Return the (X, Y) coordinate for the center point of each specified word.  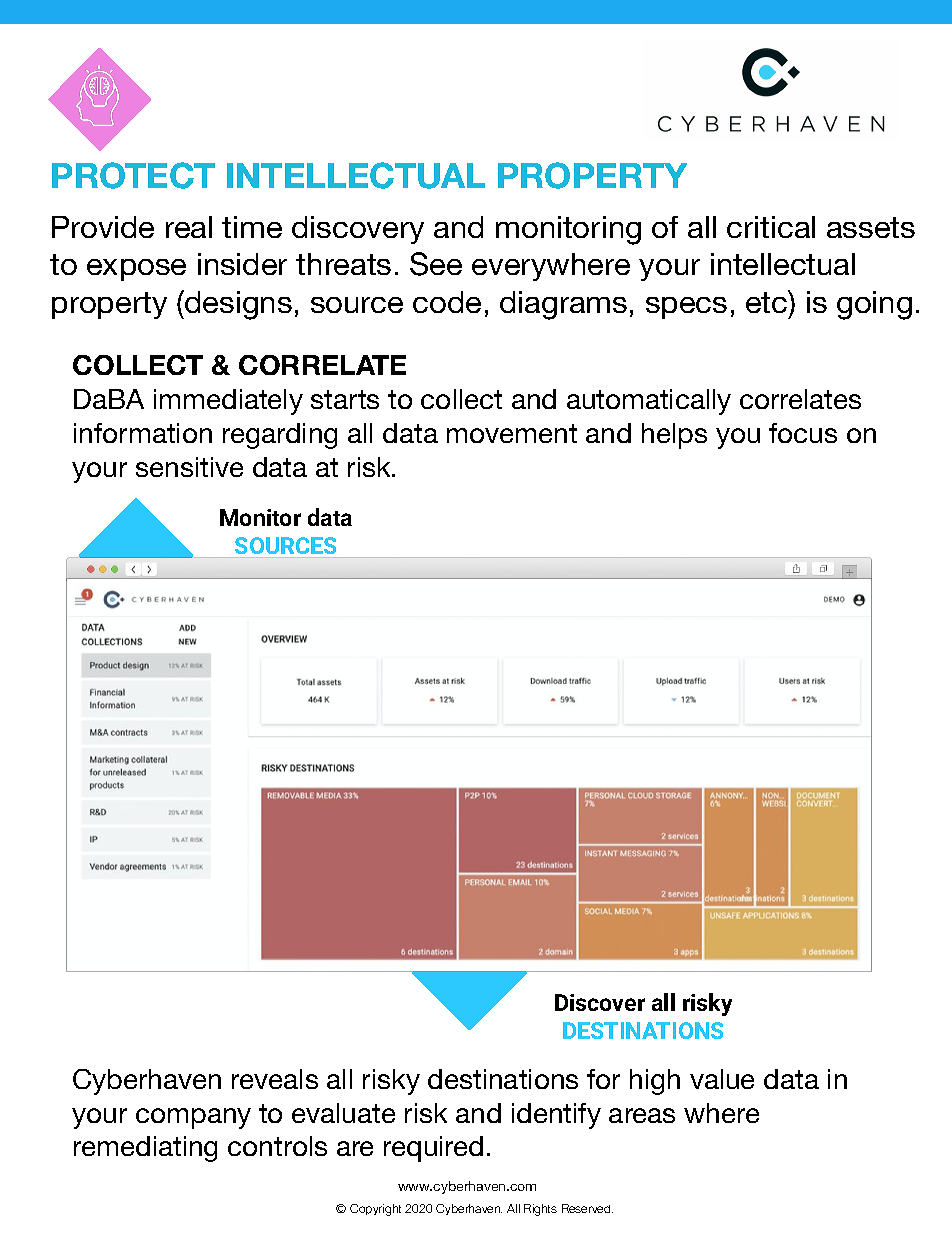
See (436, 264)
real (189, 227)
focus (803, 433)
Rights (540, 1210)
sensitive (189, 467)
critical (771, 227)
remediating (145, 1149)
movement (512, 433)
